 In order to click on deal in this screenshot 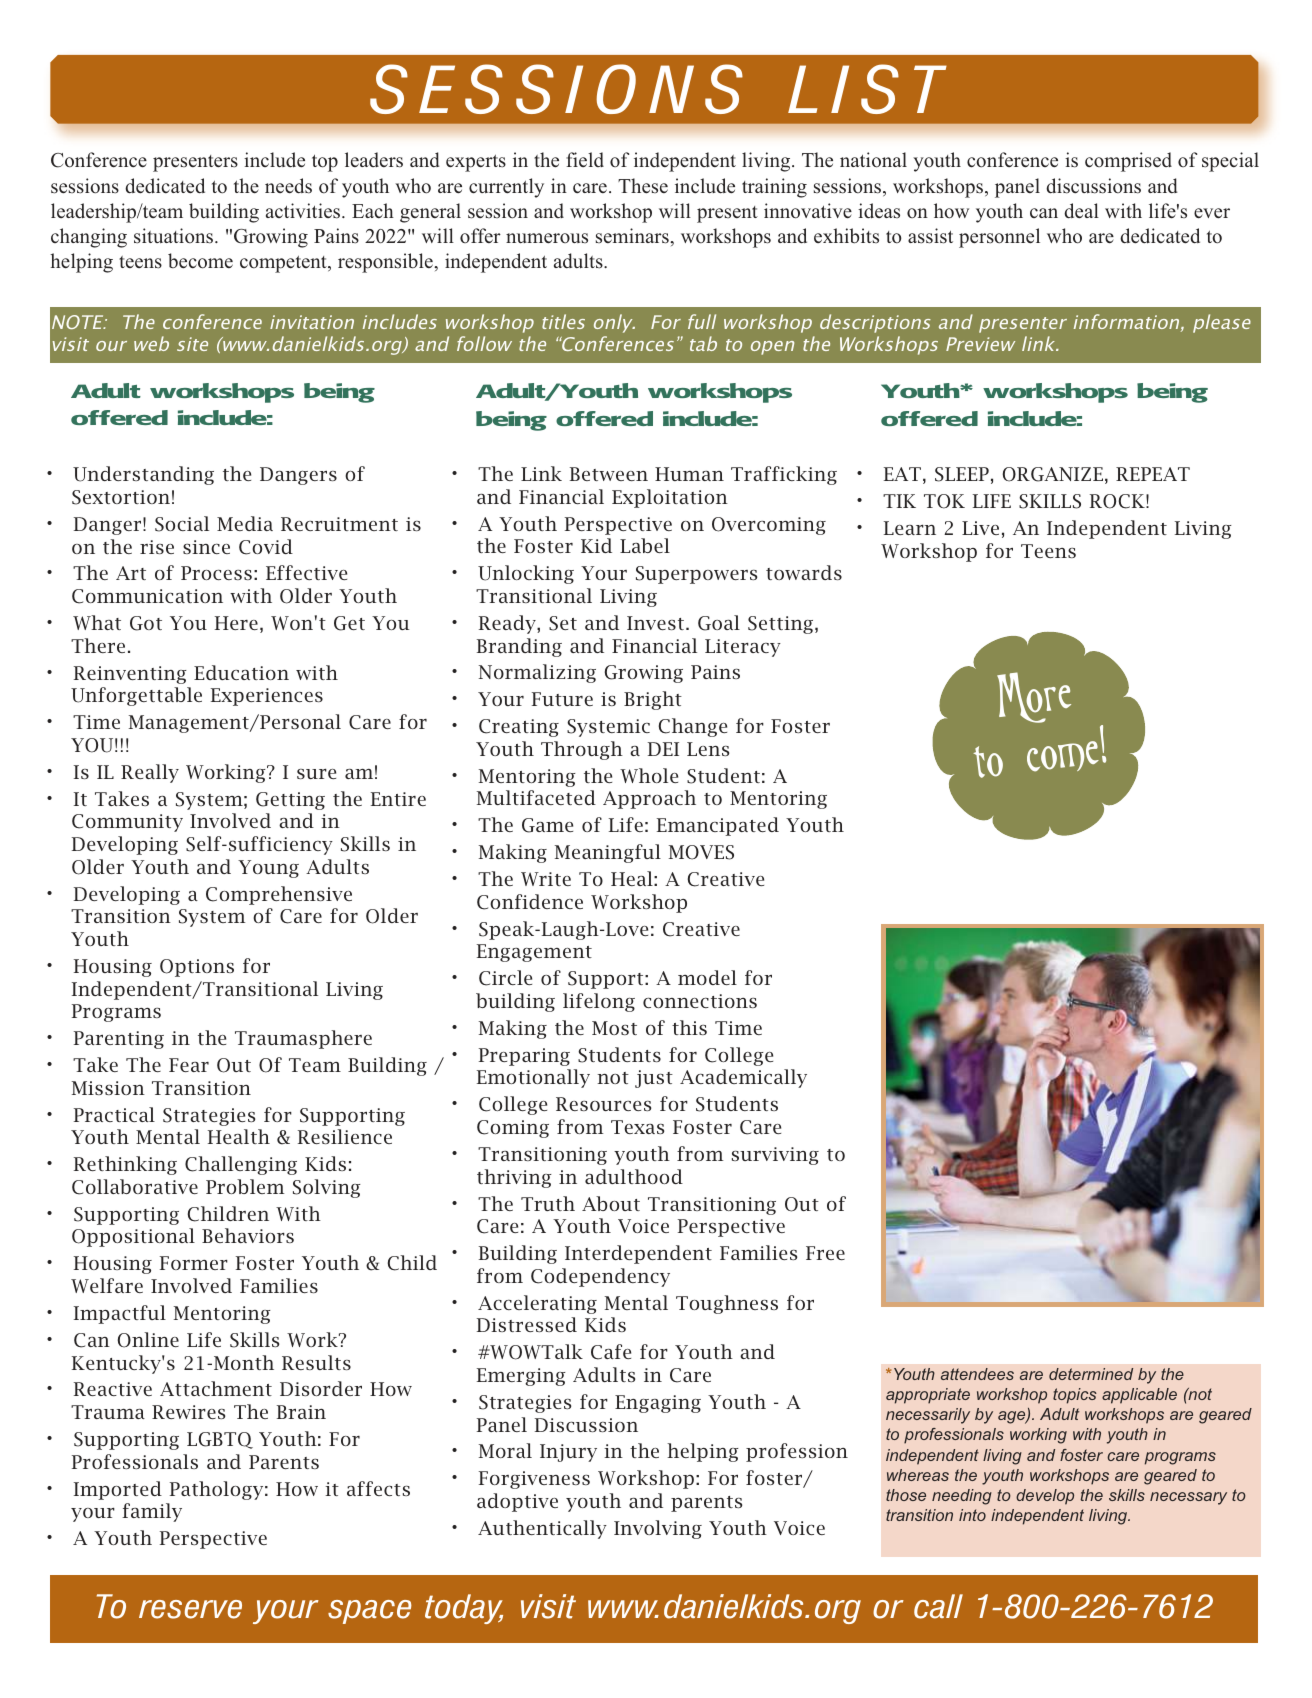, I will do `click(1081, 211)`.
